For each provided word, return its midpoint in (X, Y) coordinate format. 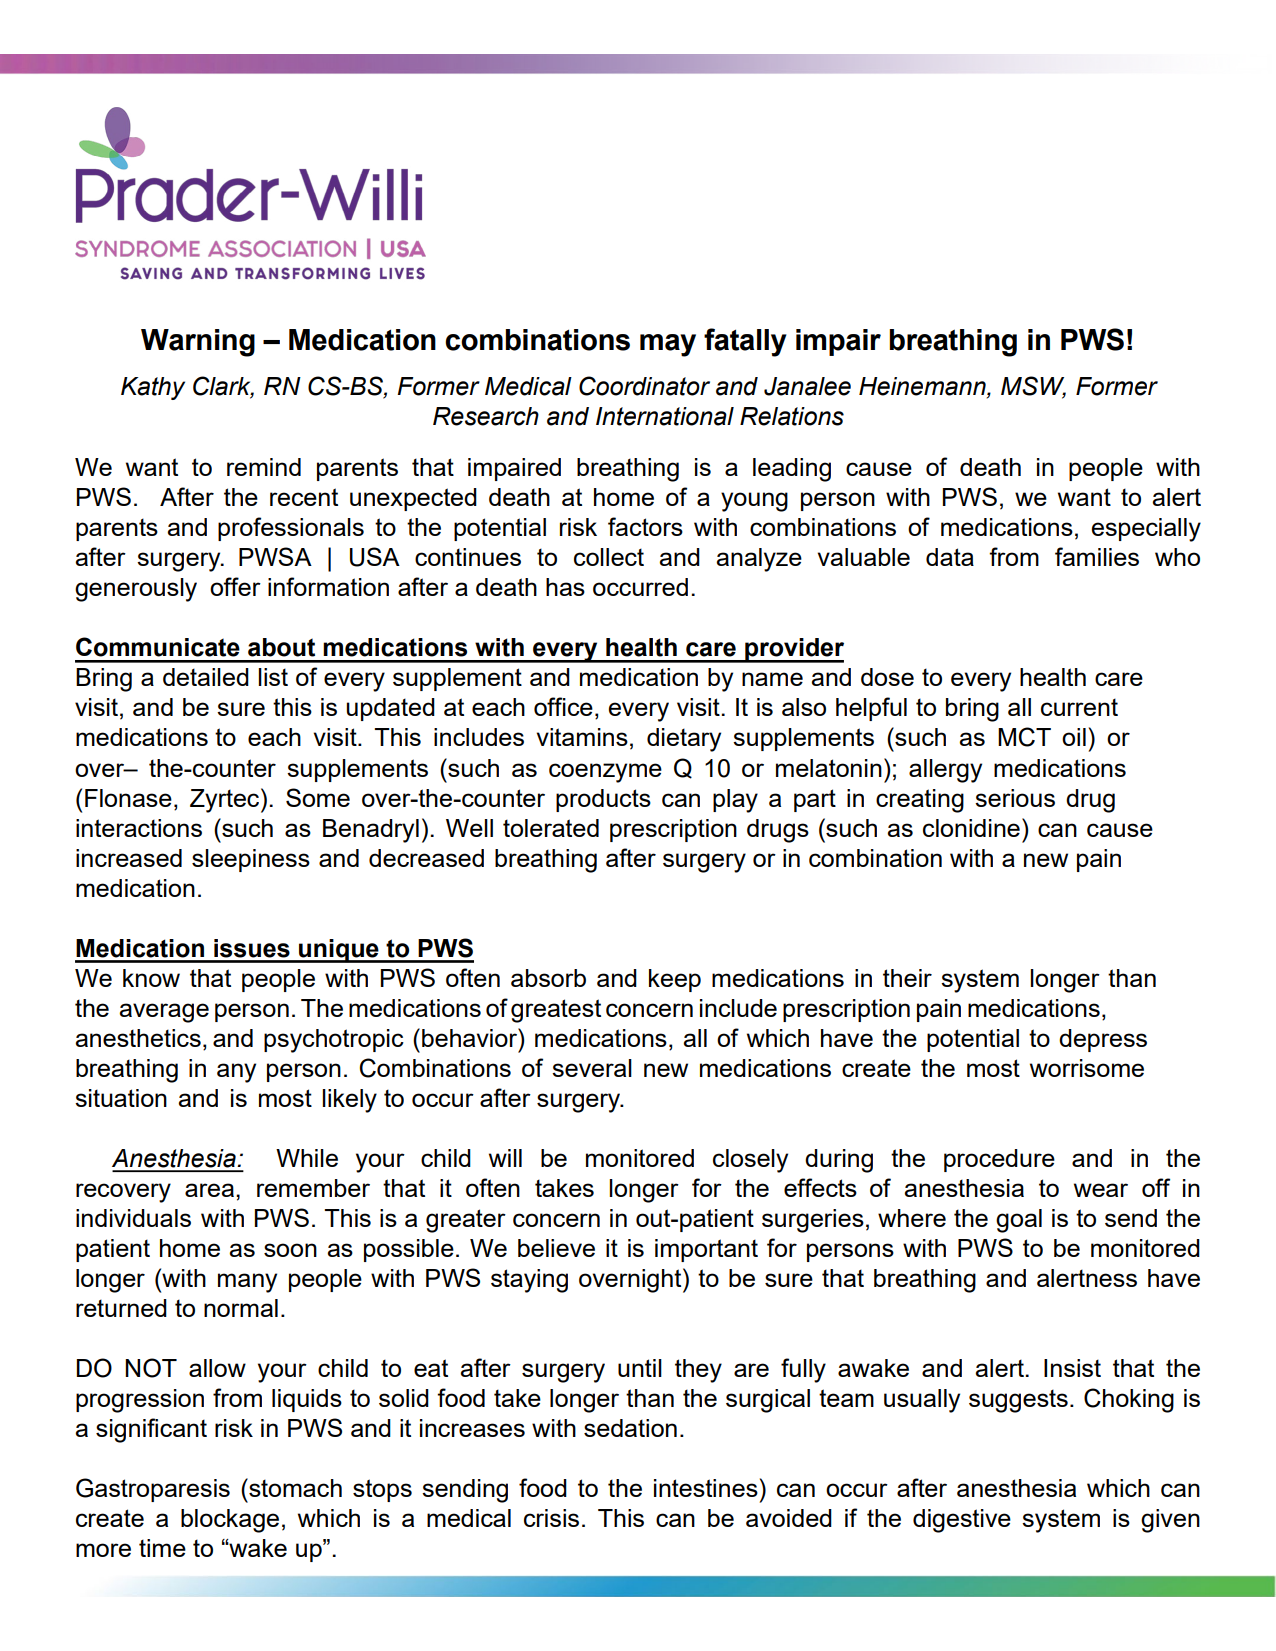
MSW (1033, 386)
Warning (198, 343)
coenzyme (605, 773)
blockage (230, 1521)
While (307, 1158)
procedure (999, 1160)
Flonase (128, 798)
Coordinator (644, 386)
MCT (1024, 737)
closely (750, 1161)
